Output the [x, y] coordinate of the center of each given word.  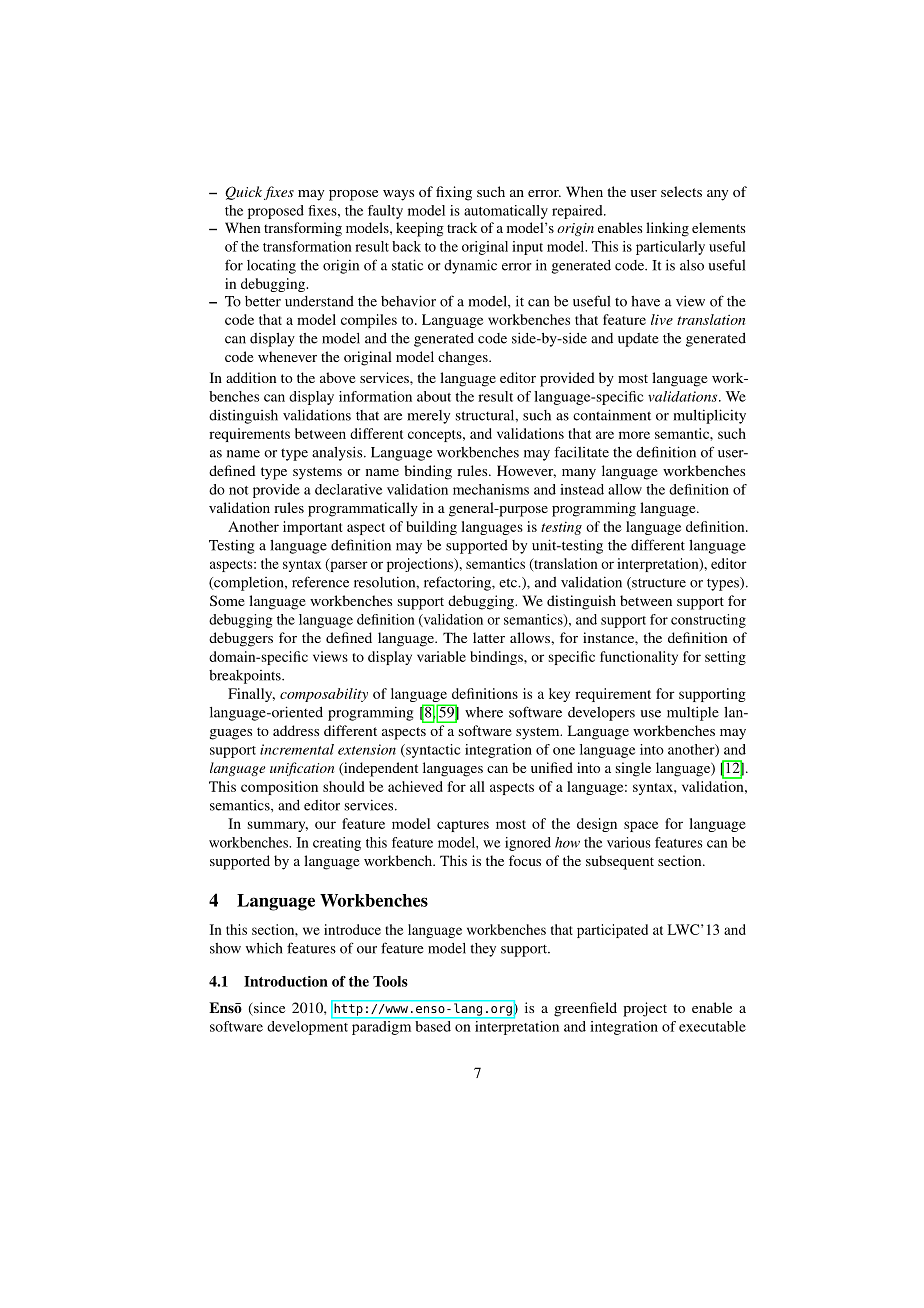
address [296, 730]
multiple [693, 713]
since [268, 1009]
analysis [338, 453]
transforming [303, 229]
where [484, 712]
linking [667, 229]
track [462, 227]
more [634, 435]
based [433, 1025]
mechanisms [491, 489]
